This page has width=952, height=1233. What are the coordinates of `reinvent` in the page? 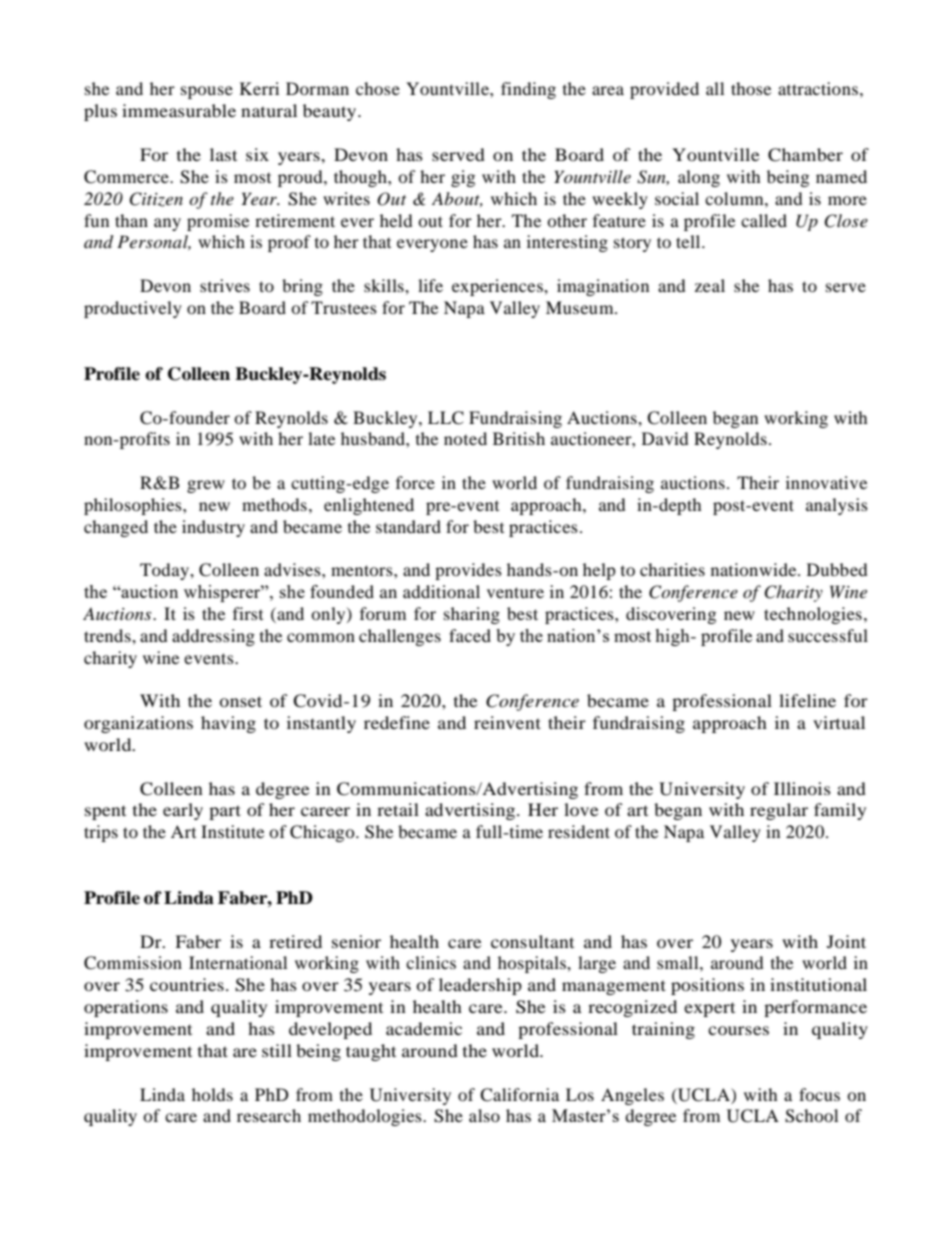 It's located at (507, 722).
